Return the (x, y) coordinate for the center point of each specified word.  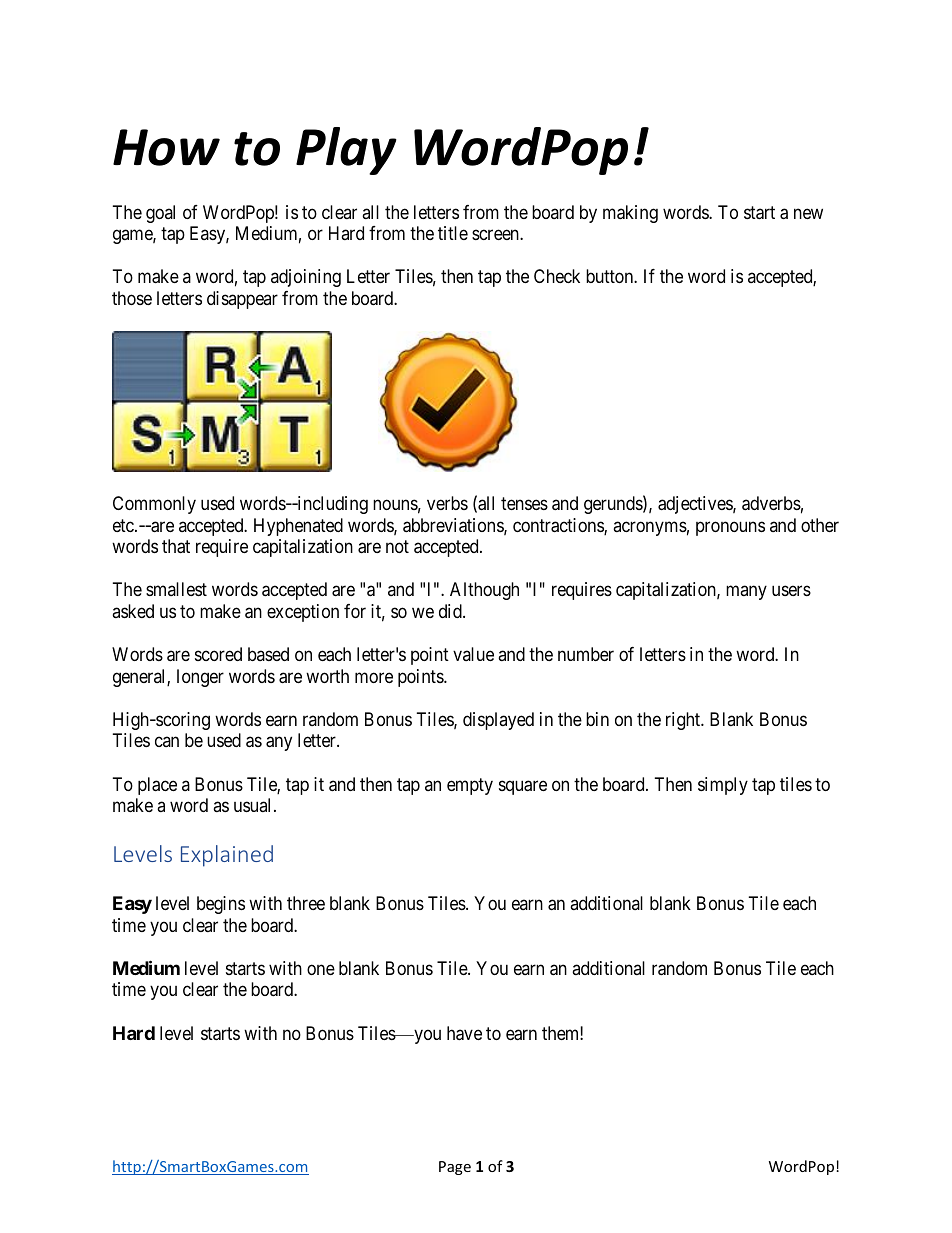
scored (218, 654)
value (473, 654)
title (453, 233)
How (166, 147)
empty (470, 786)
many (746, 593)
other (820, 525)
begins (221, 905)
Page (455, 1168)
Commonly (154, 505)
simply (723, 786)
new (808, 213)
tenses (524, 503)
